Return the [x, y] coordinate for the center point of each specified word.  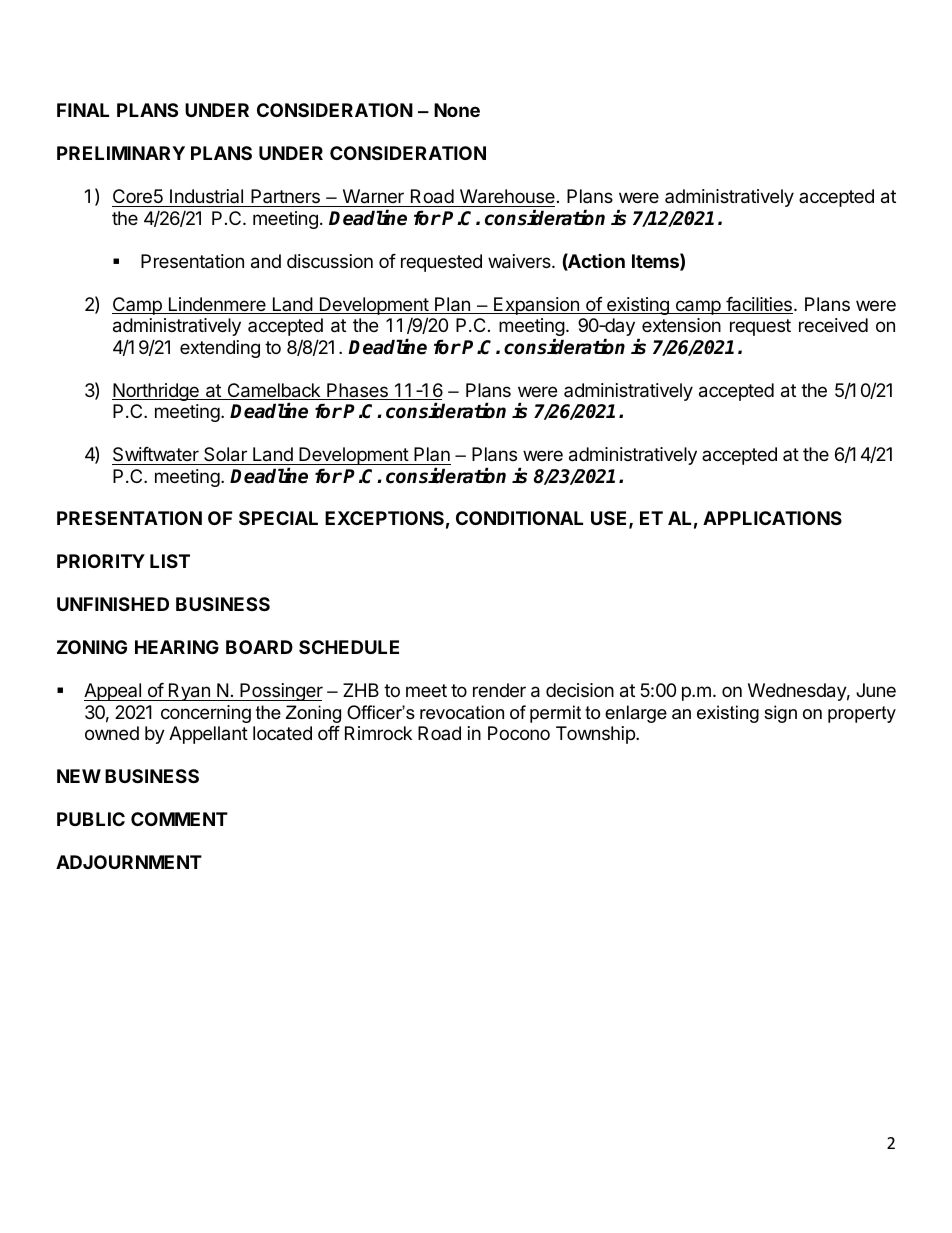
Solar [225, 454]
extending [220, 349]
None [457, 110]
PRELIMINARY [121, 153]
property [862, 714]
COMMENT [179, 819]
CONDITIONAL [519, 518]
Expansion [536, 306]
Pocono [519, 733]
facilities [758, 305]
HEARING [177, 647]
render [499, 690]
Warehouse [507, 196]
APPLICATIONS [772, 518]
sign [780, 714]
